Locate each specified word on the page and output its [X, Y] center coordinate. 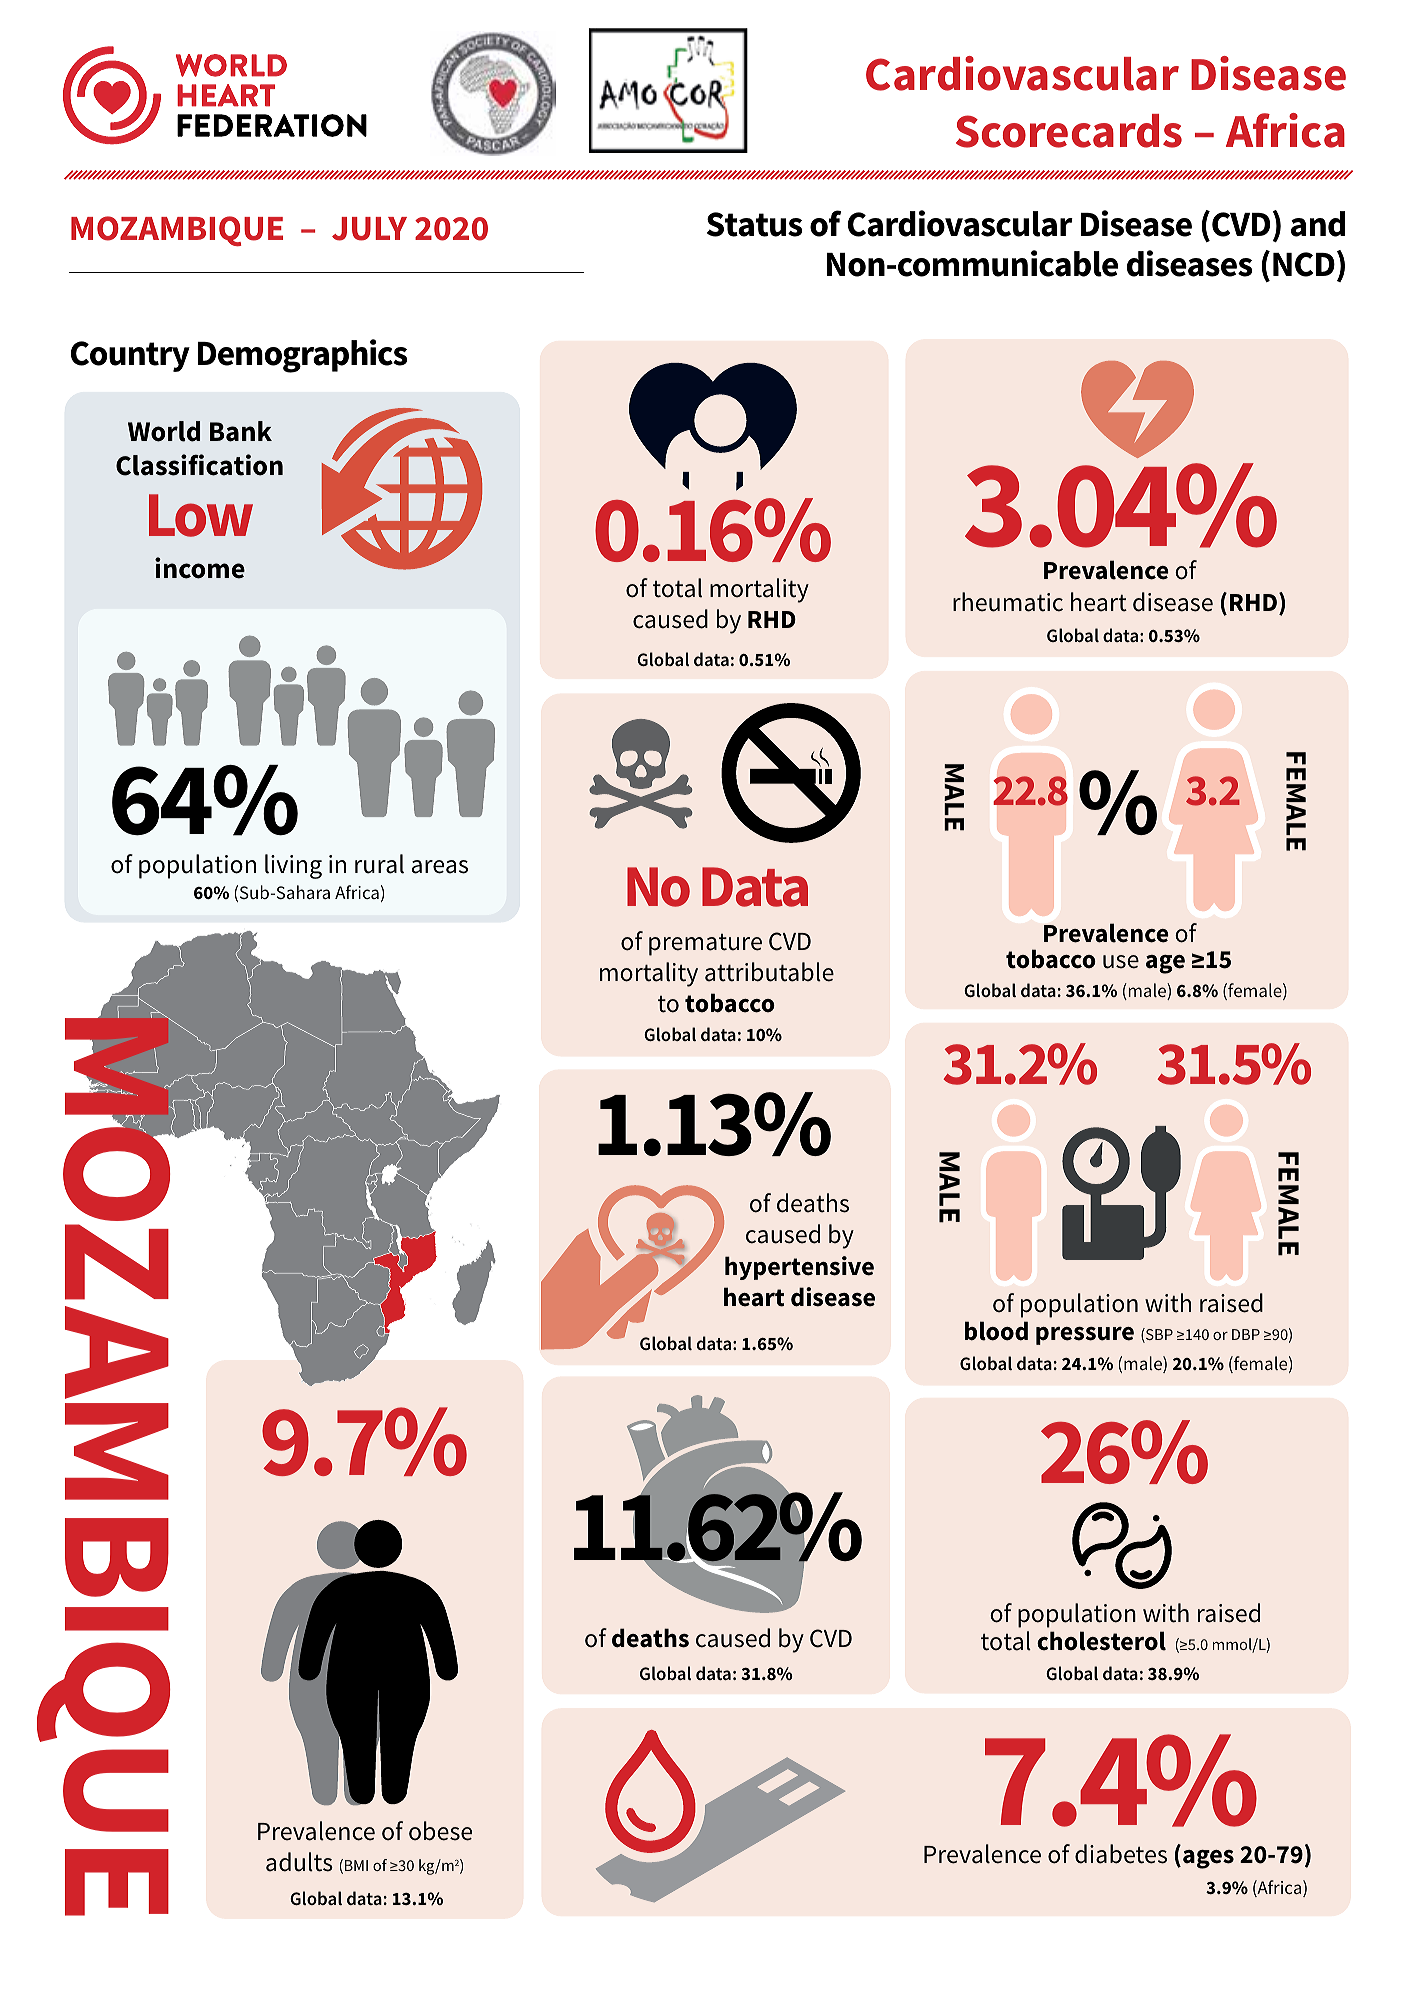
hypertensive [799, 1268]
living [293, 866]
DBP [1246, 1334]
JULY [369, 229]
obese [440, 1831]
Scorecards [1069, 131]
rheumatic [1008, 602]
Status [754, 224]
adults [299, 1862]
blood [996, 1331]
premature [705, 945]
